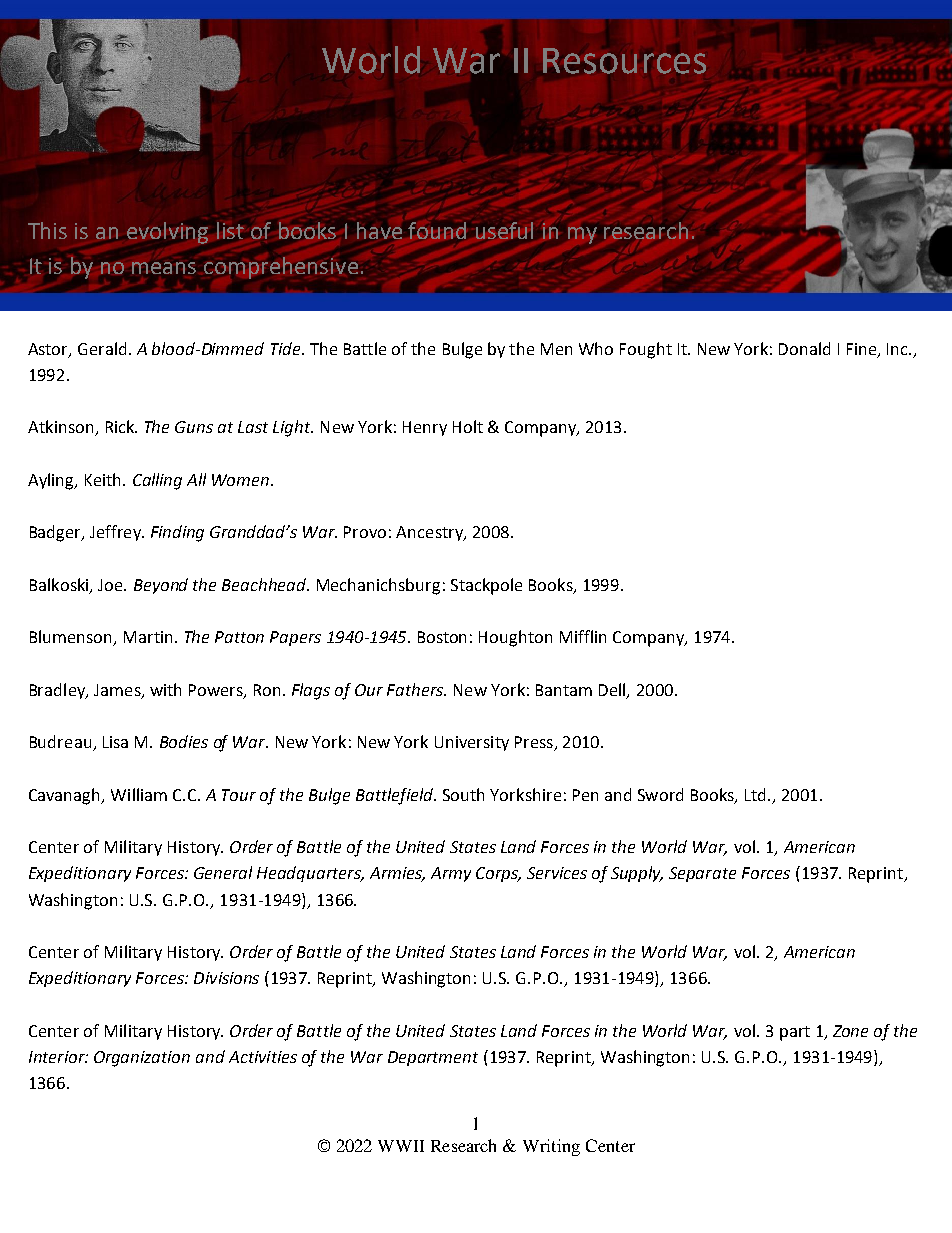 The image size is (952, 1233). What do you see at coordinates (139, 794) in the screenshot?
I see `William` at bounding box center [139, 794].
